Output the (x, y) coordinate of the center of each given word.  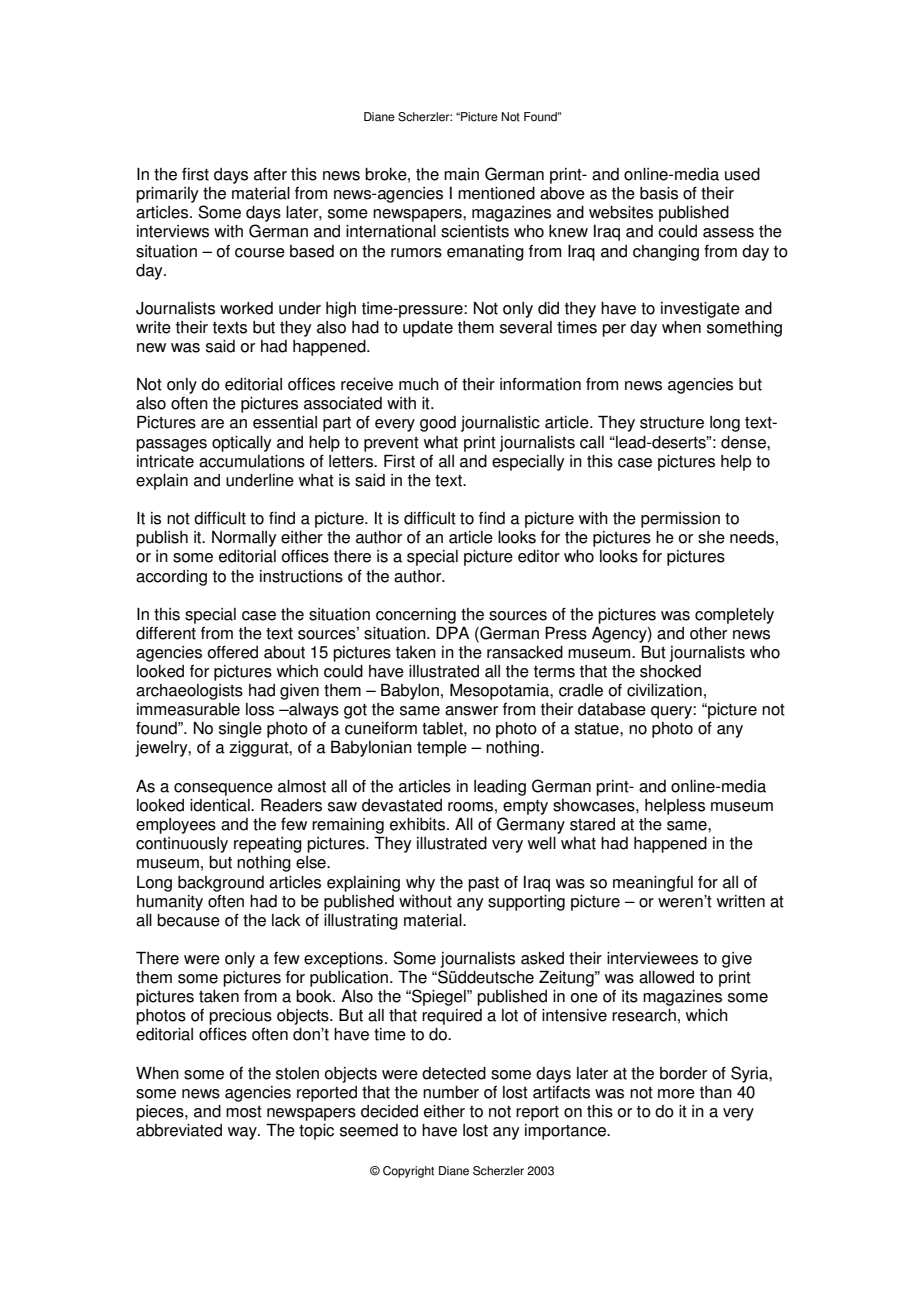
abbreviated (179, 1130)
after (270, 174)
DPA (452, 632)
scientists (475, 231)
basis (659, 193)
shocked (670, 671)
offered (233, 652)
